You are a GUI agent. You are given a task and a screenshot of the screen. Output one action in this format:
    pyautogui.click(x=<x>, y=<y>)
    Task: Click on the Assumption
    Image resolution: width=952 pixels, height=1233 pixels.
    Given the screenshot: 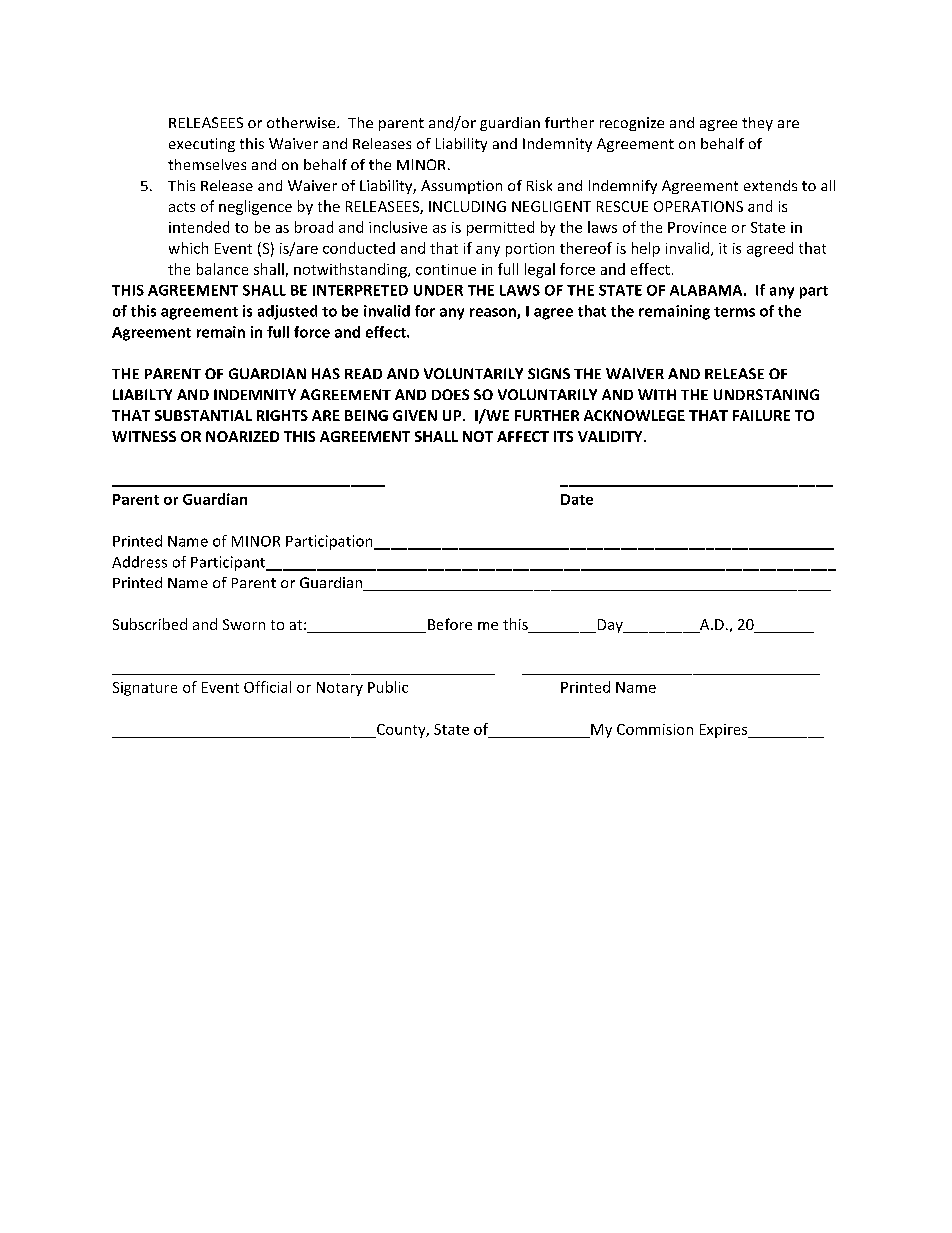 What is the action you would take?
    pyautogui.click(x=461, y=187)
